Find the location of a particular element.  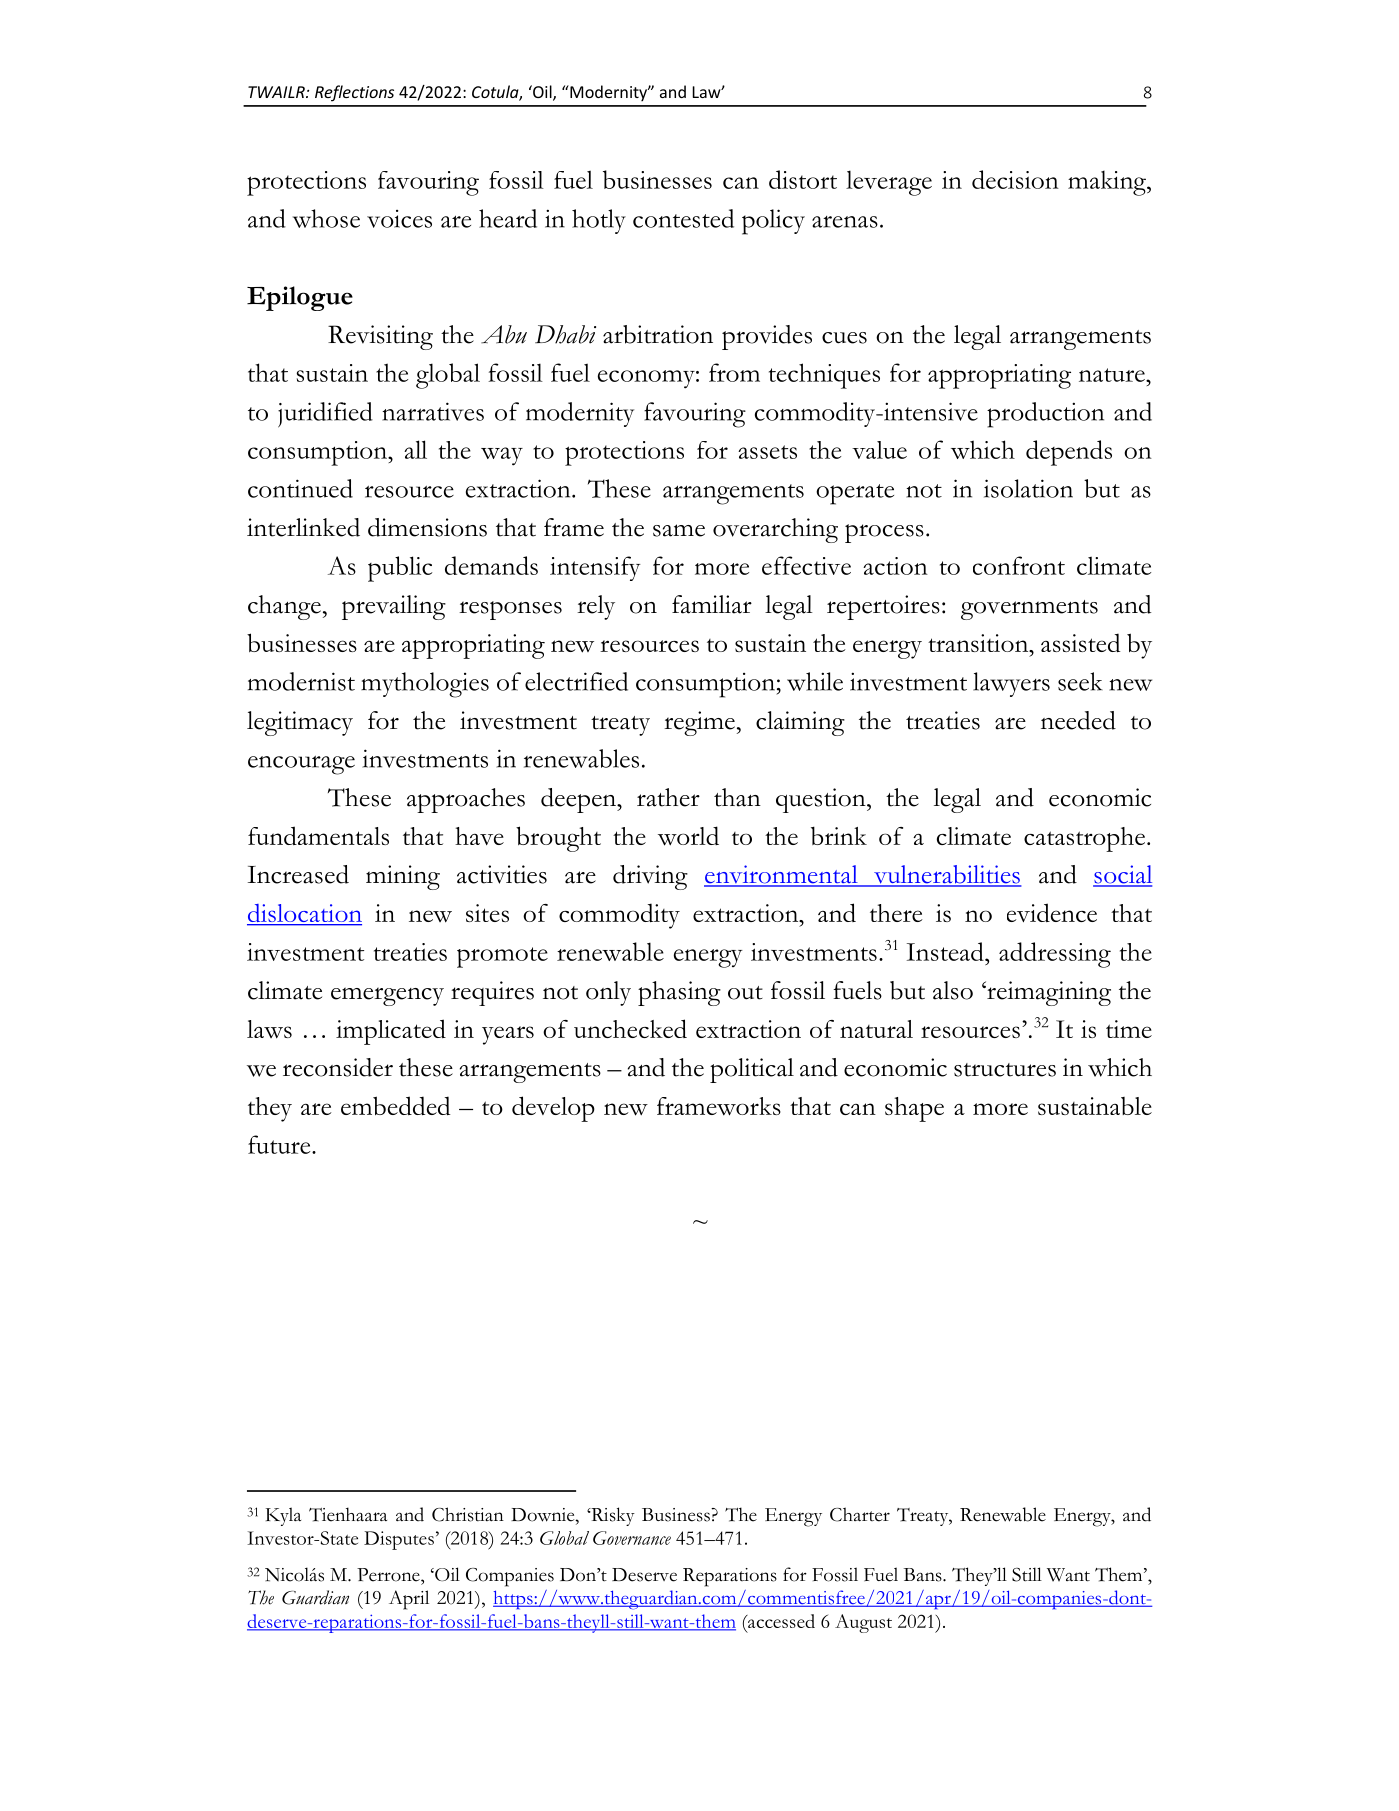

world is located at coordinates (688, 836).
